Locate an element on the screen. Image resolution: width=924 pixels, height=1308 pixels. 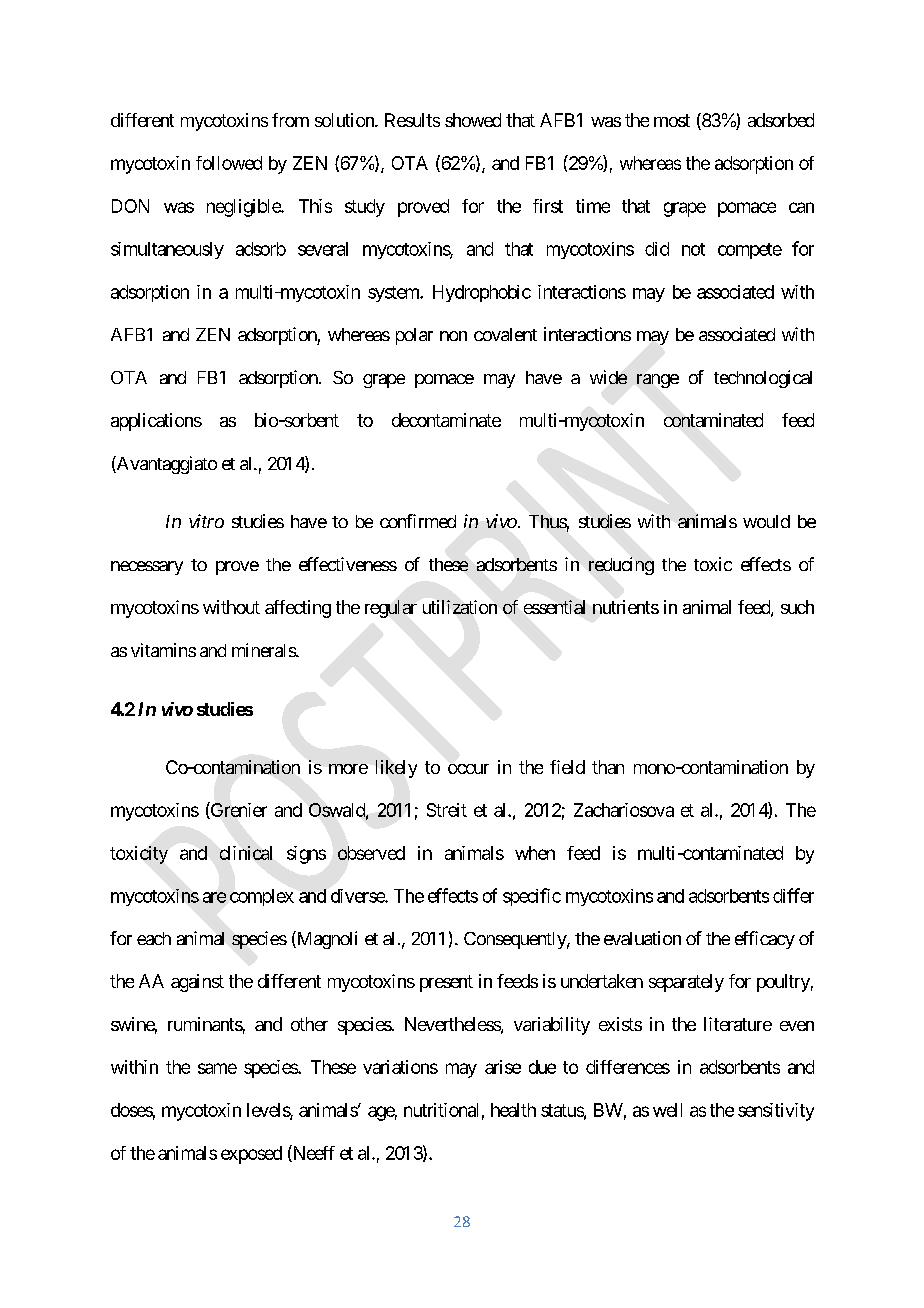
such is located at coordinates (797, 607).
